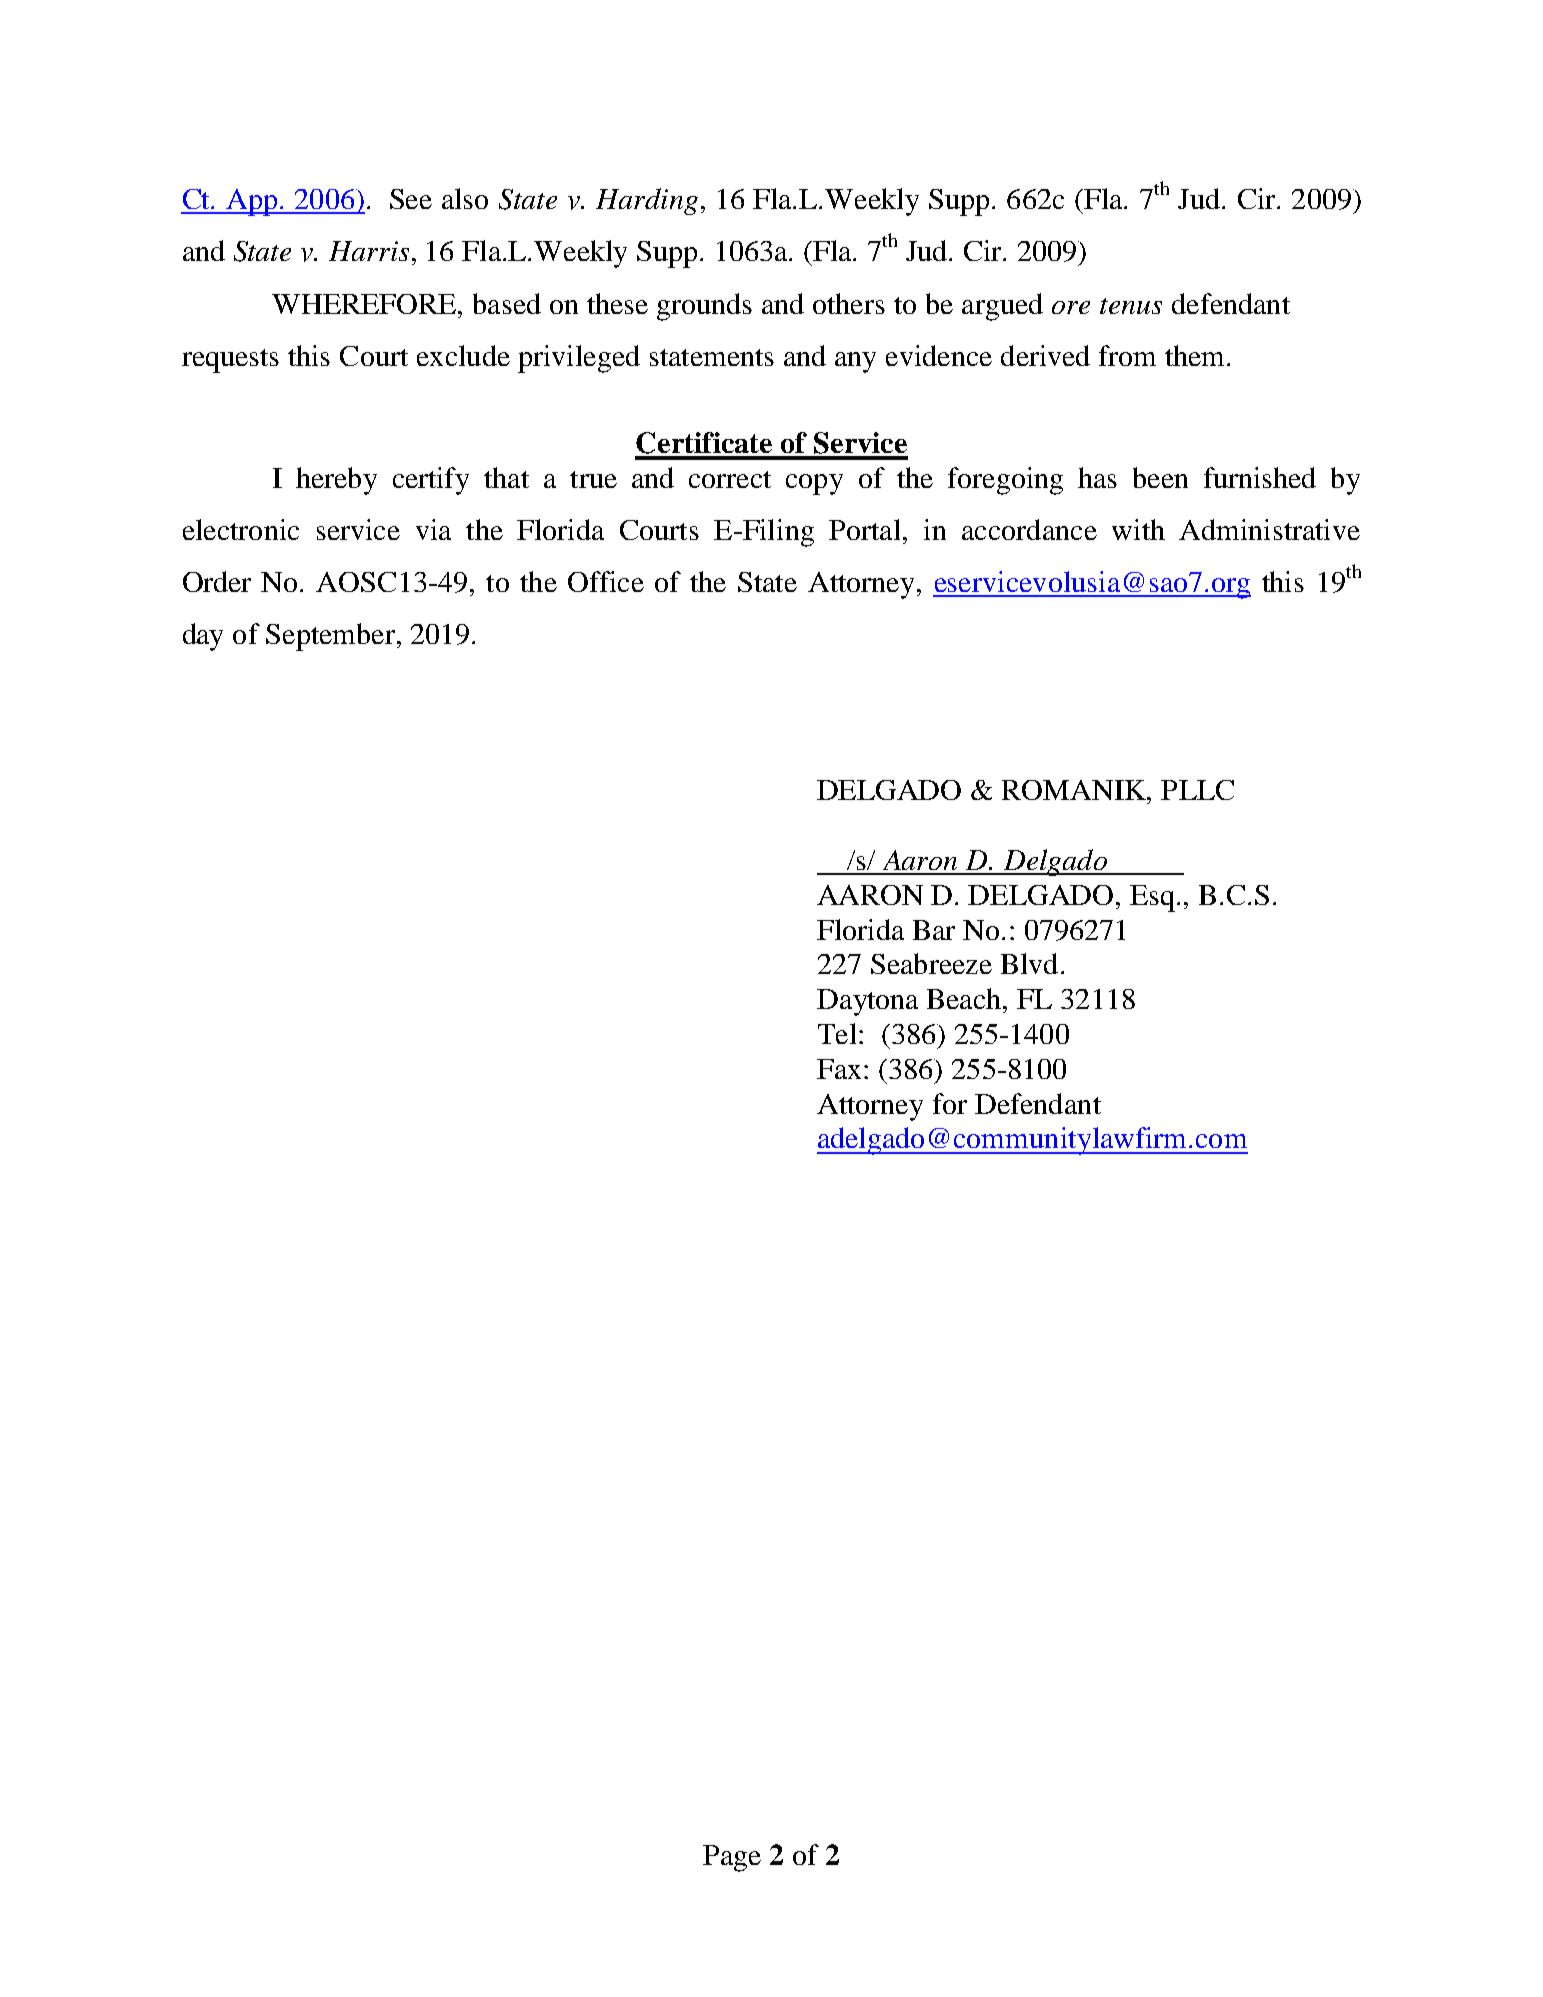  Describe the element at coordinates (1154, 898) in the page. I see `Esq` at that location.
